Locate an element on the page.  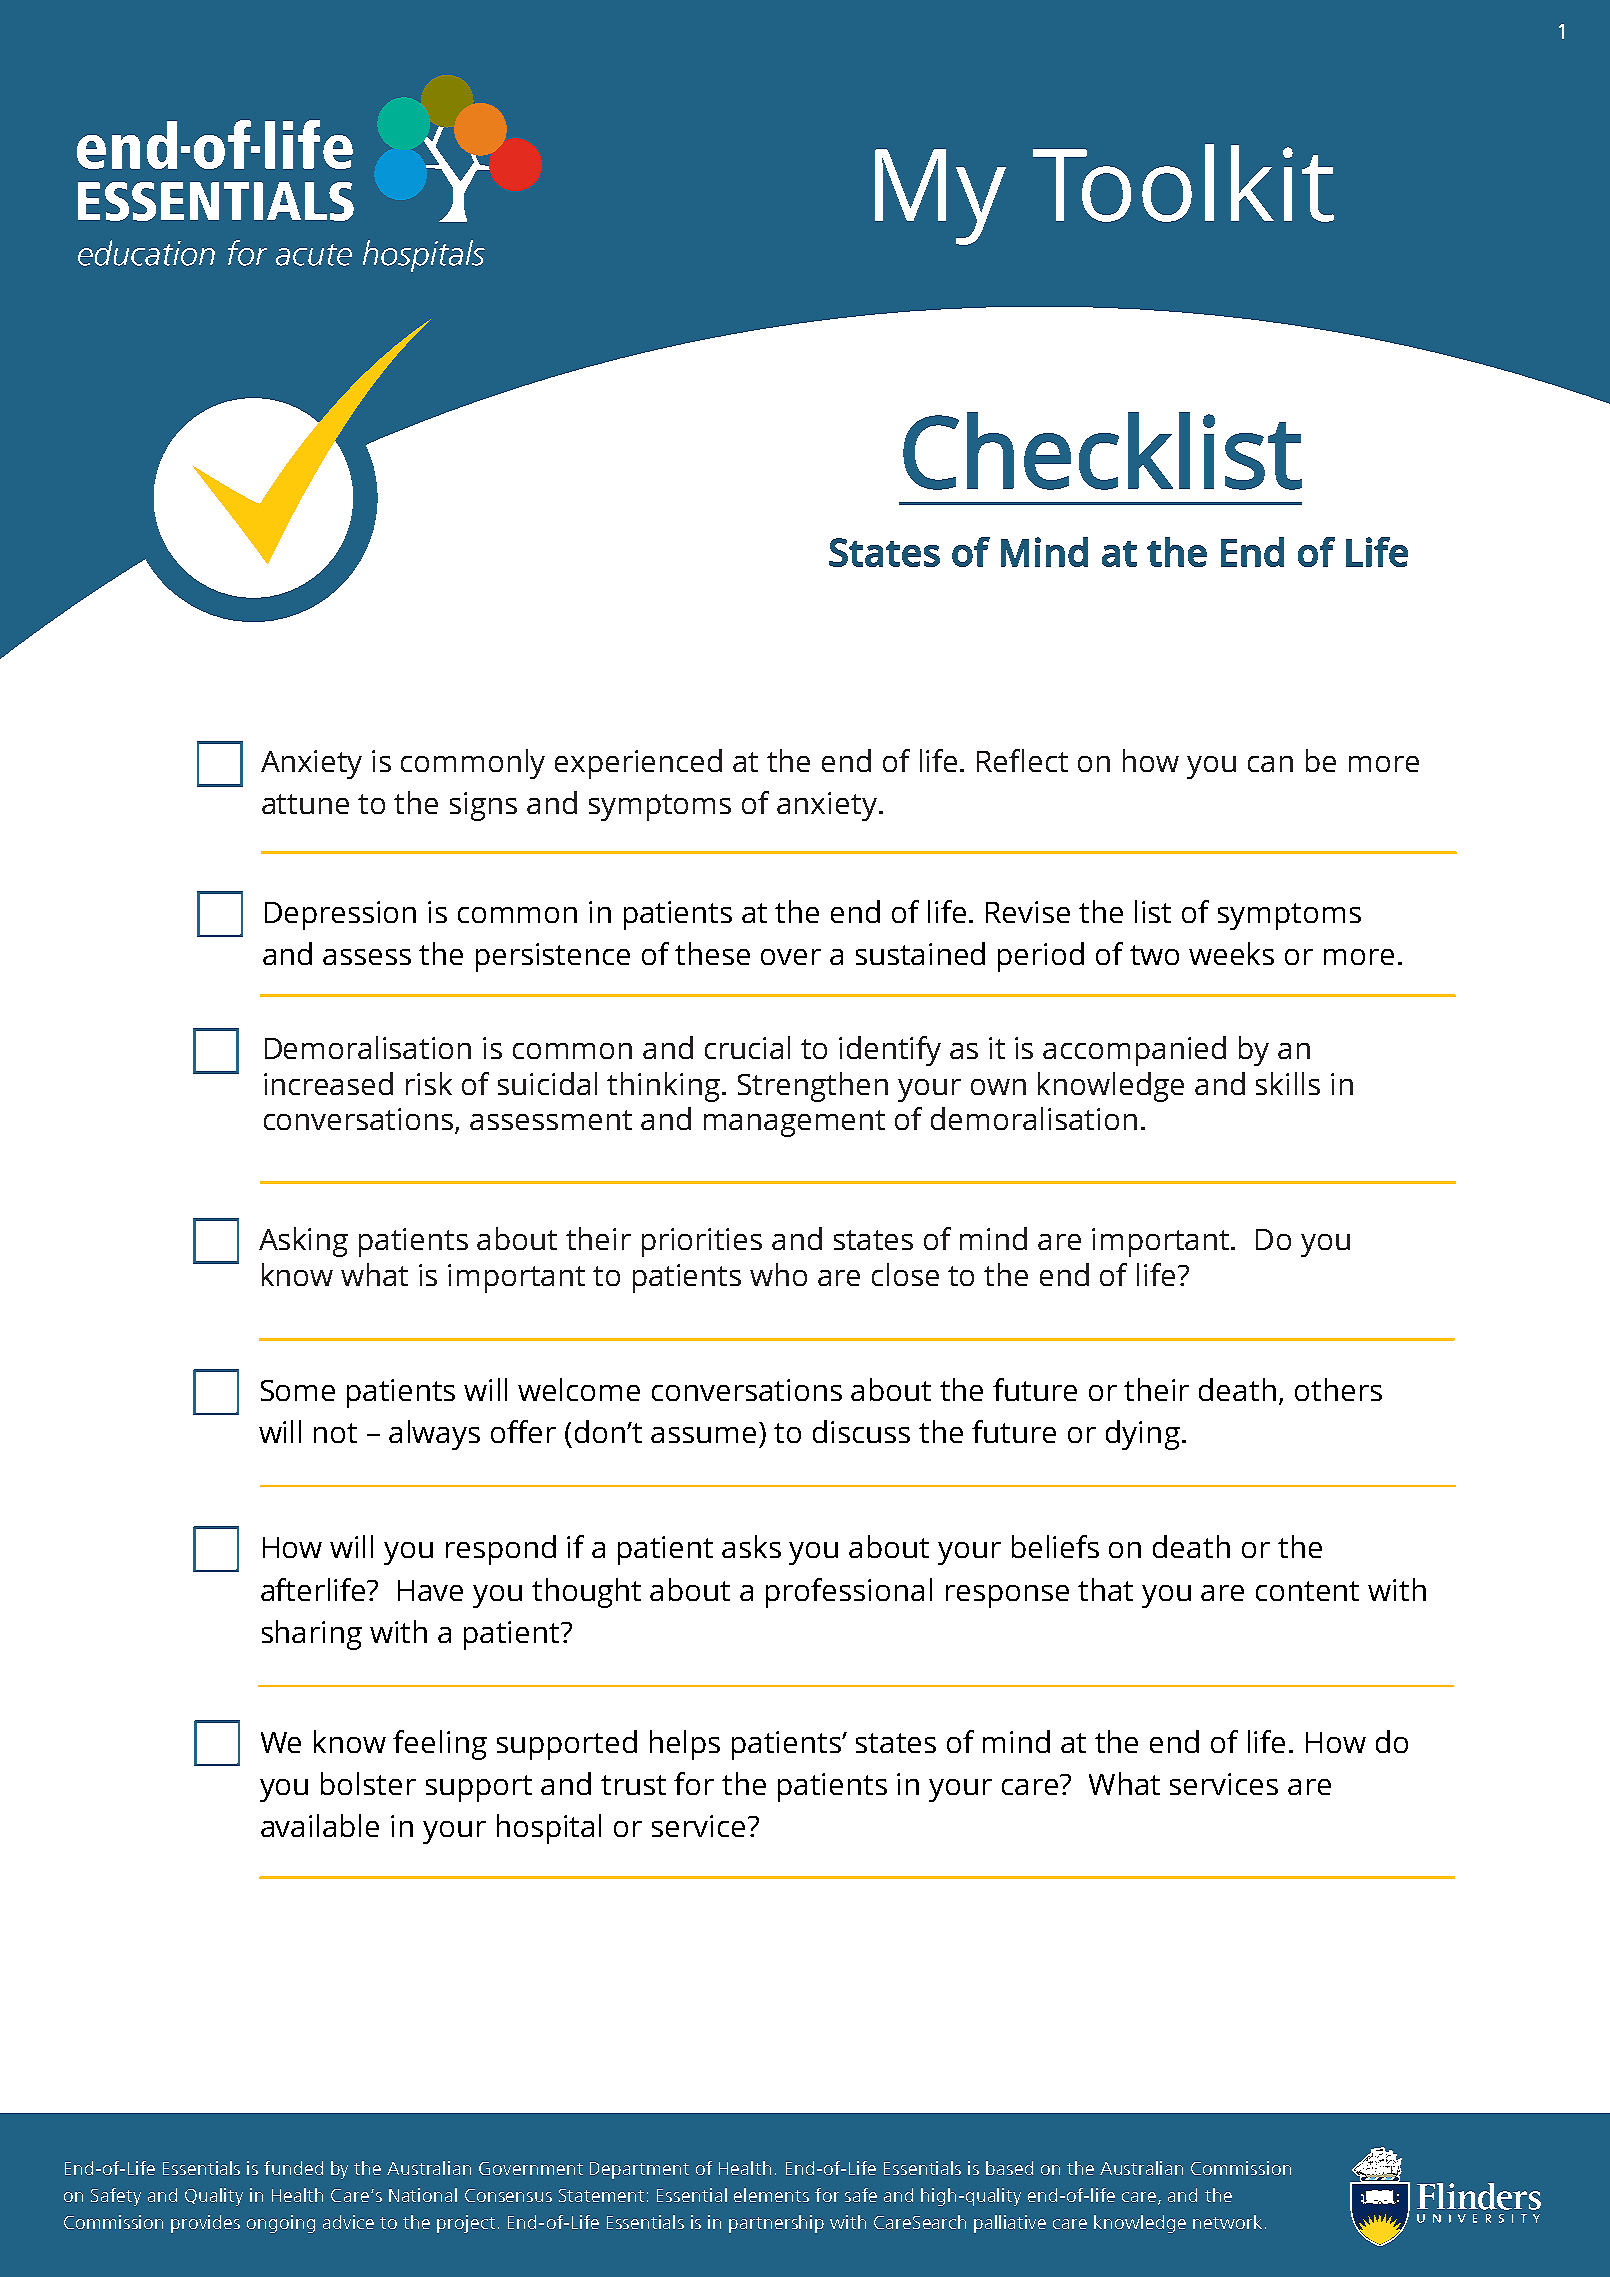
not is located at coordinates (335, 1433).
